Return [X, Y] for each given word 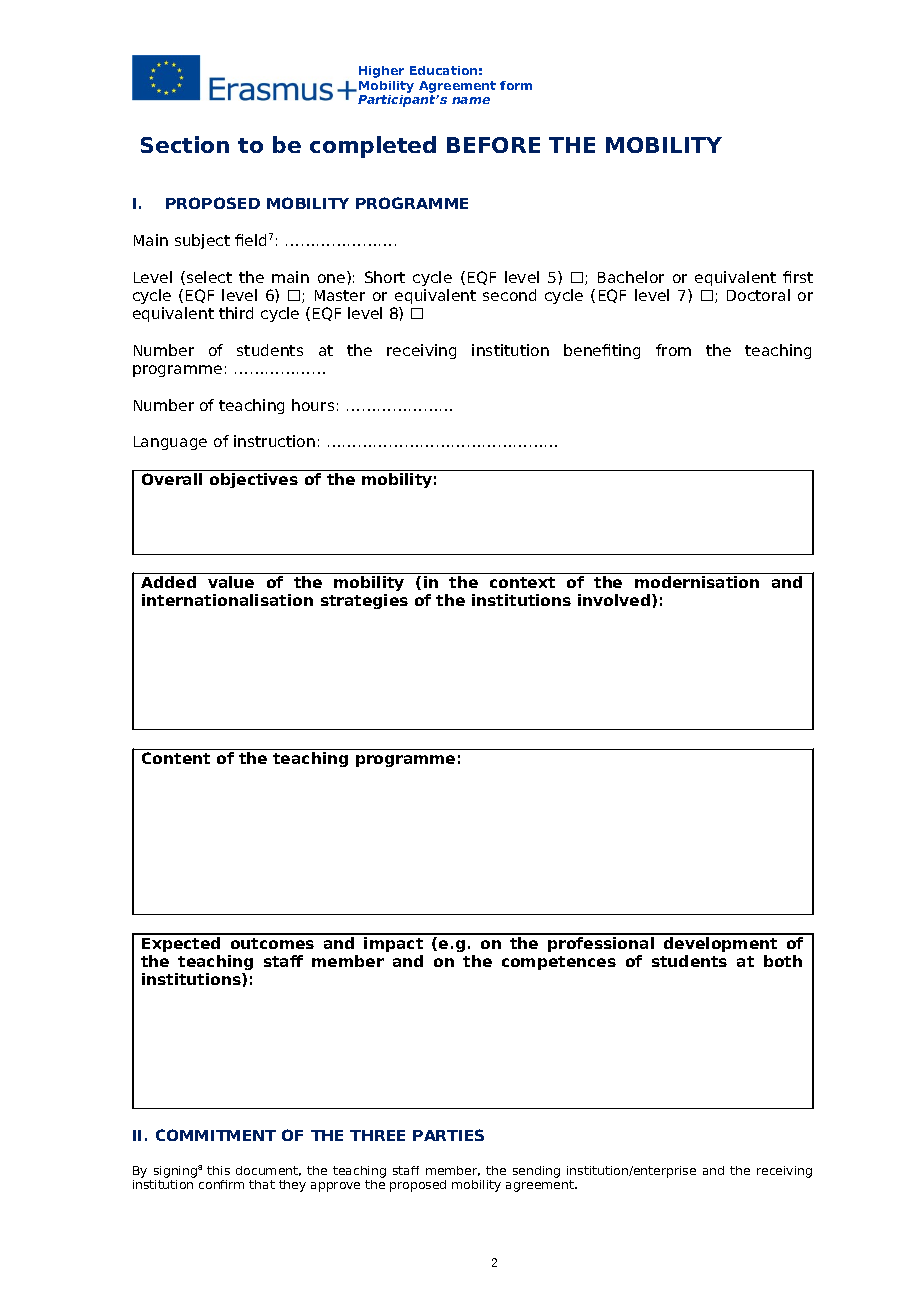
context [522, 582]
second [509, 295]
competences [559, 963]
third [236, 313]
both [783, 961]
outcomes [272, 943]
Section [185, 144]
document [268, 1171]
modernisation [697, 582]
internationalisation [227, 600]
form [516, 85]
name [471, 100]
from [673, 350]
